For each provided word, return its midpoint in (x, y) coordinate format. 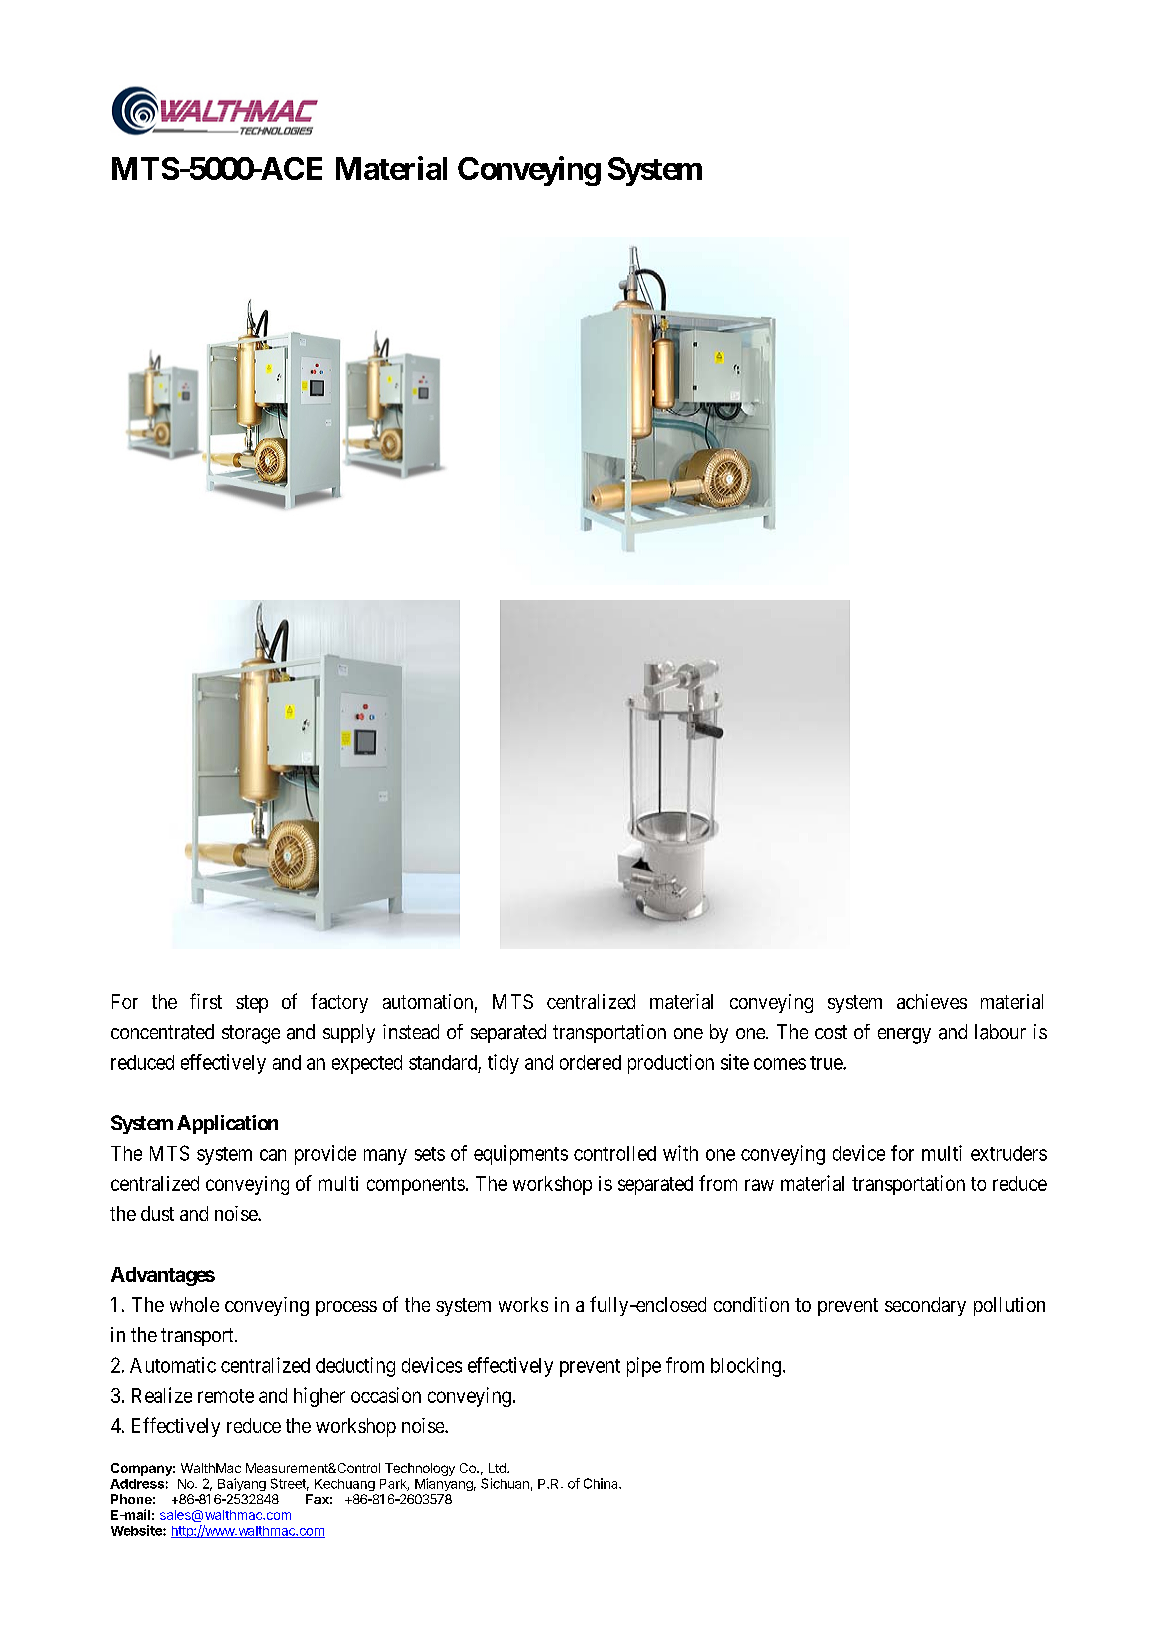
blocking (746, 1367)
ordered (590, 1062)
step (252, 1004)
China (602, 1483)
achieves (932, 1001)
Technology (420, 1469)
